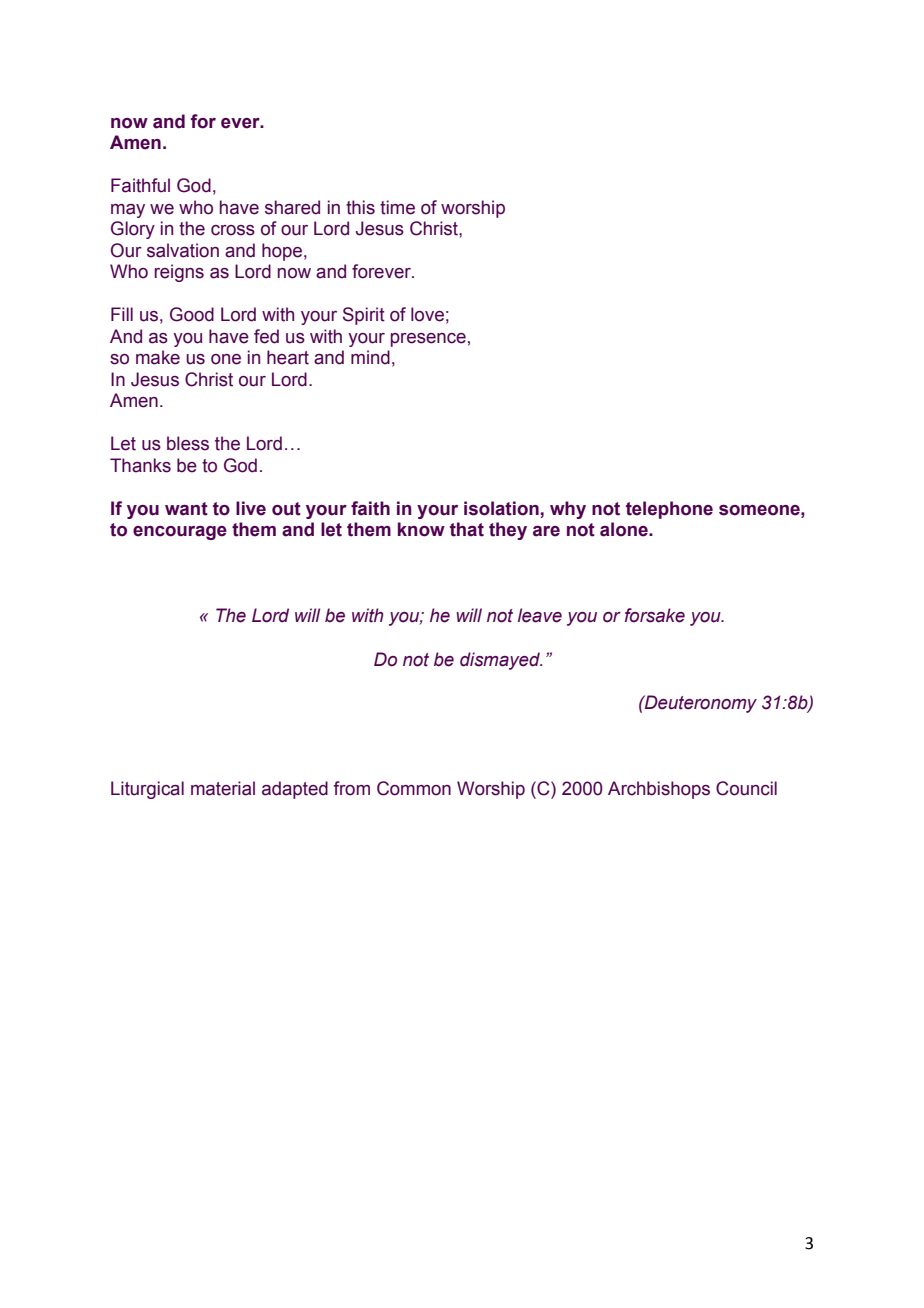 This image has height=1308, width=924. Describe the element at coordinates (427, 314) in the image. I see `love` at that location.
